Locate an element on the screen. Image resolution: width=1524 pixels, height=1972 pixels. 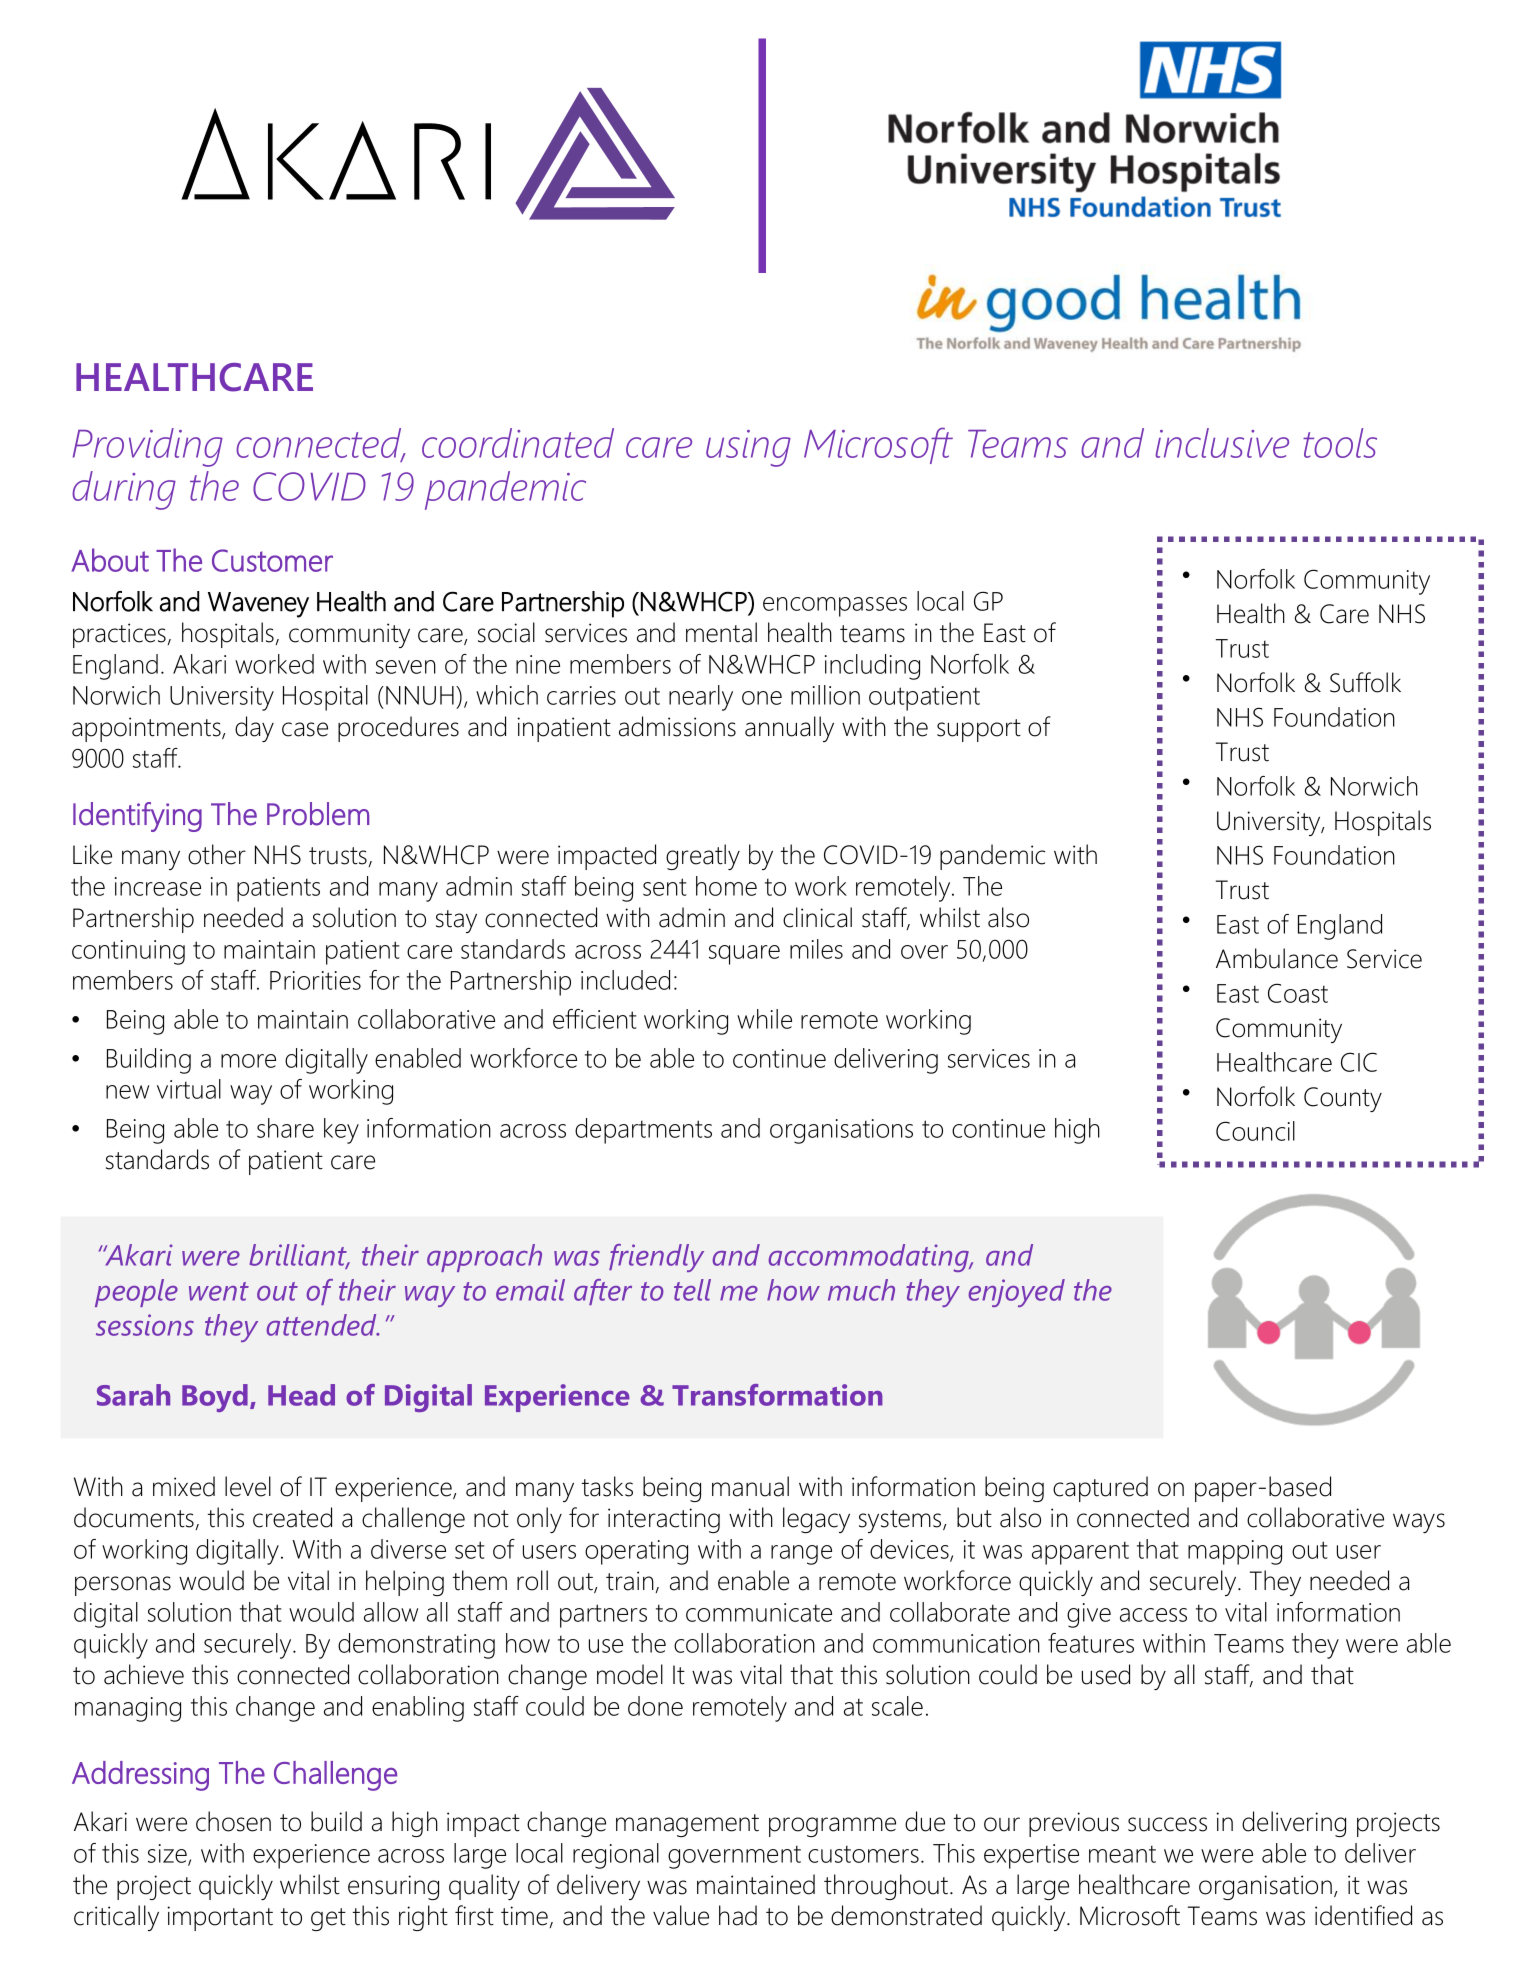
important is located at coordinates (220, 1918).
